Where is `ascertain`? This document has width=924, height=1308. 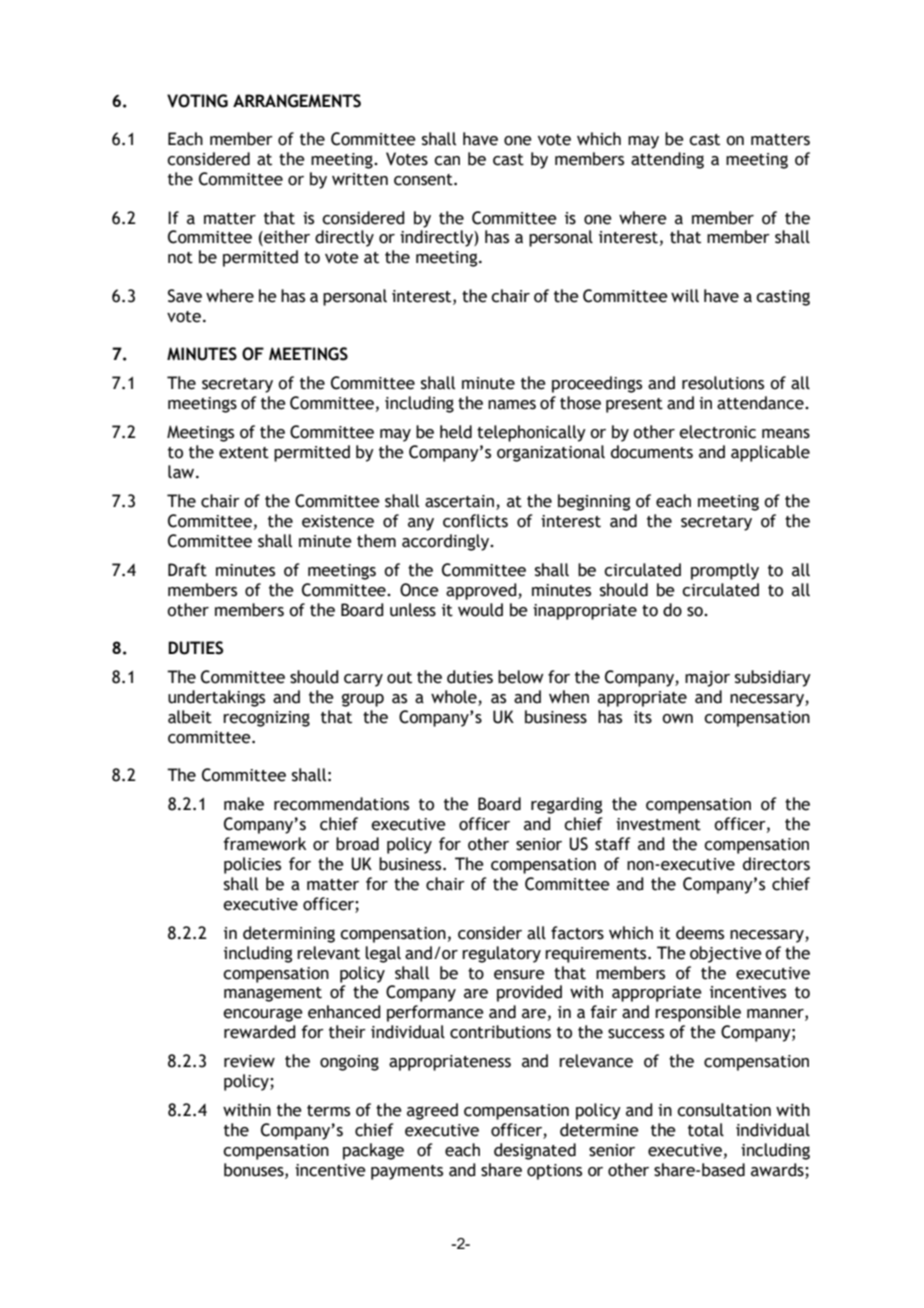 ascertain is located at coordinates (459, 501).
